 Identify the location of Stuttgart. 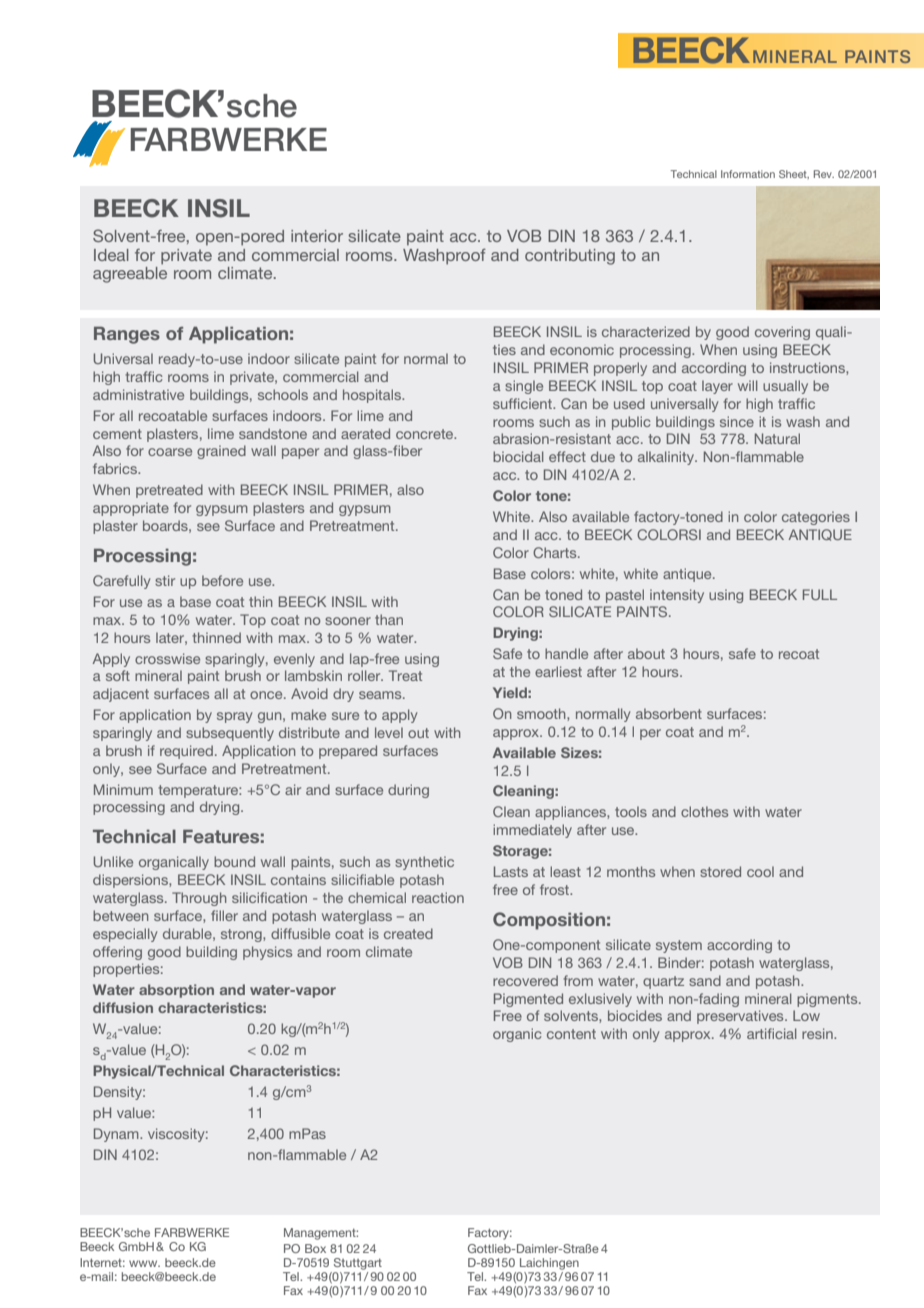
(358, 1264).
